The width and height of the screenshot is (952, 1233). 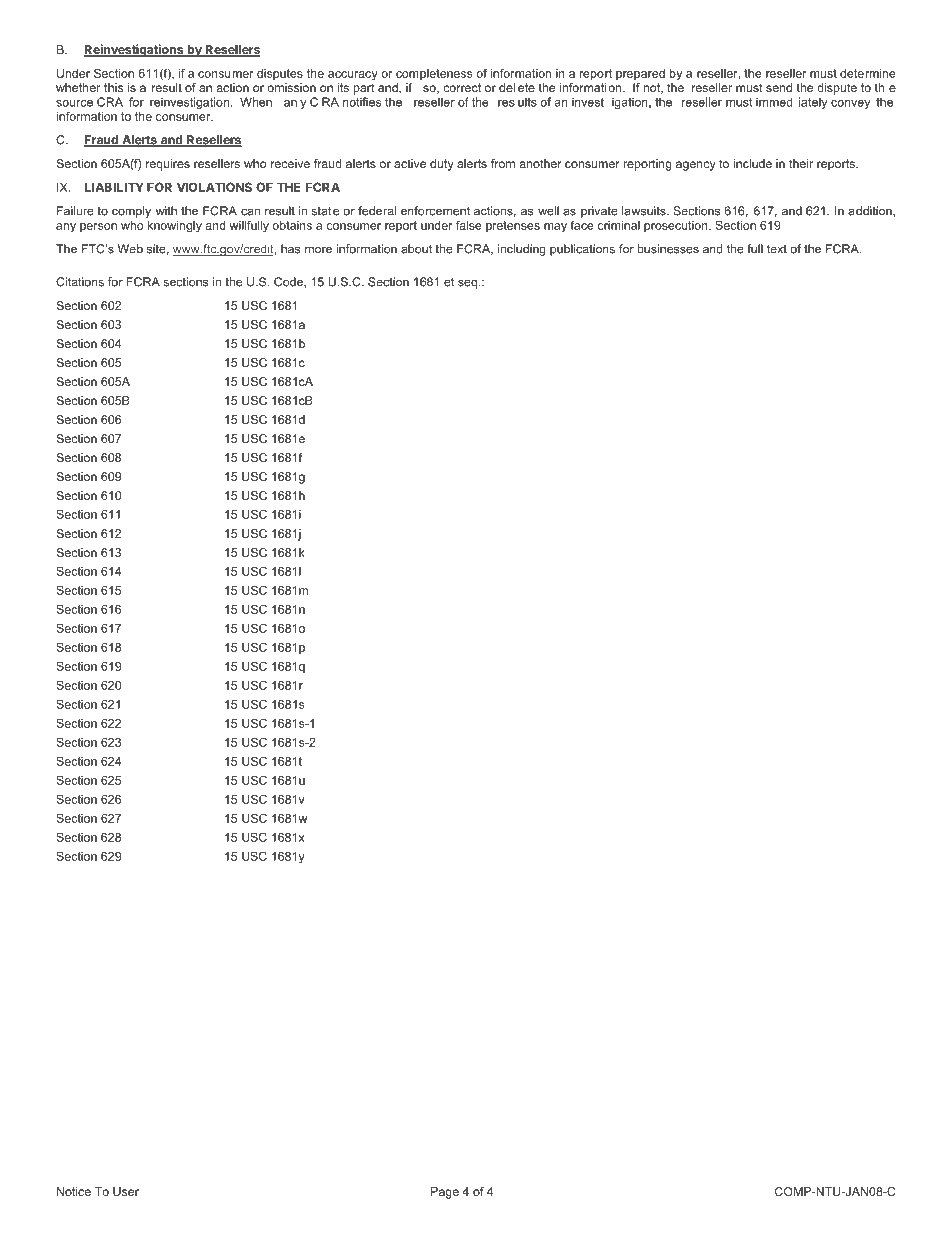 I want to click on prosecution, so click(x=677, y=226).
